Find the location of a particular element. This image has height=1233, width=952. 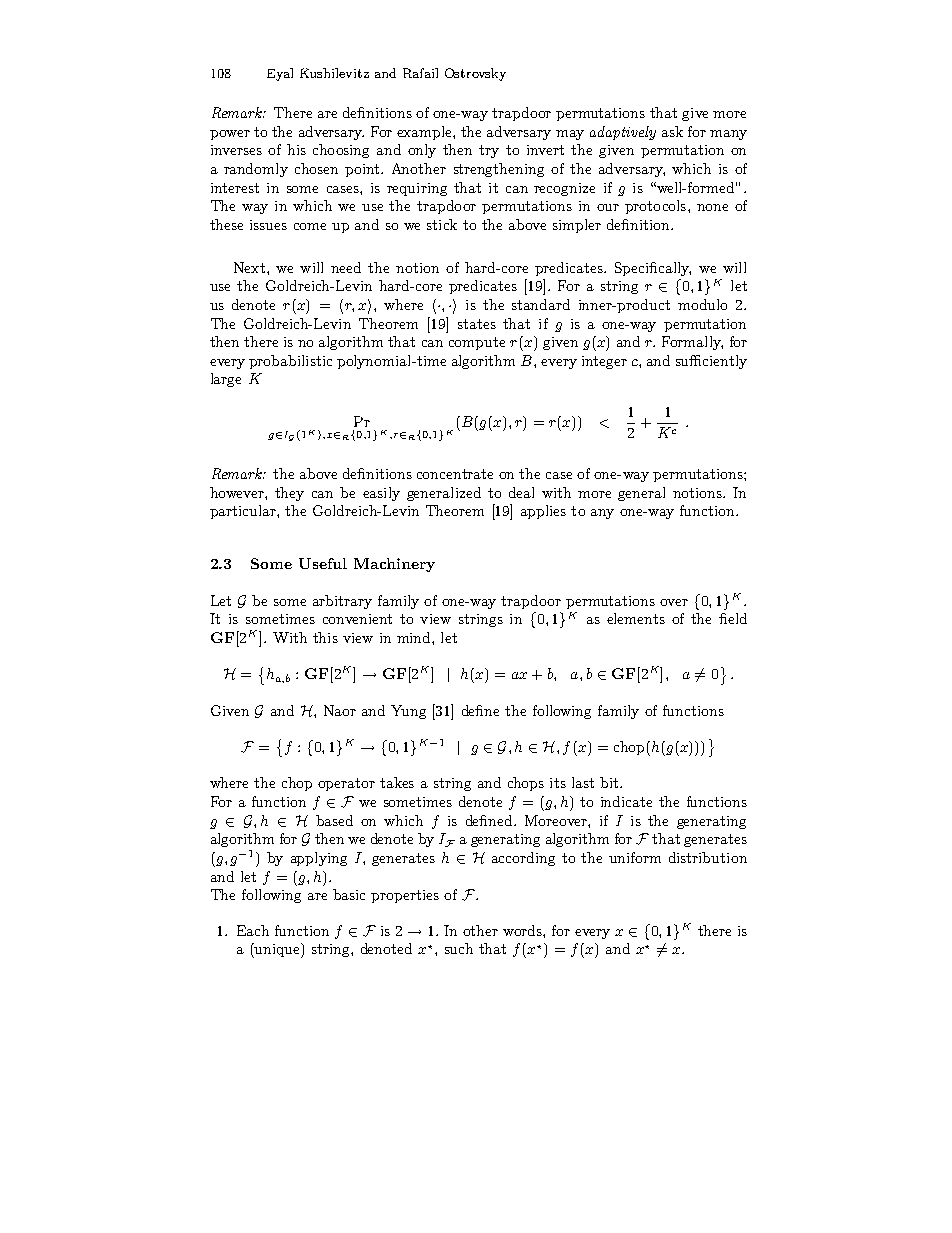

try is located at coordinates (489, 151).
